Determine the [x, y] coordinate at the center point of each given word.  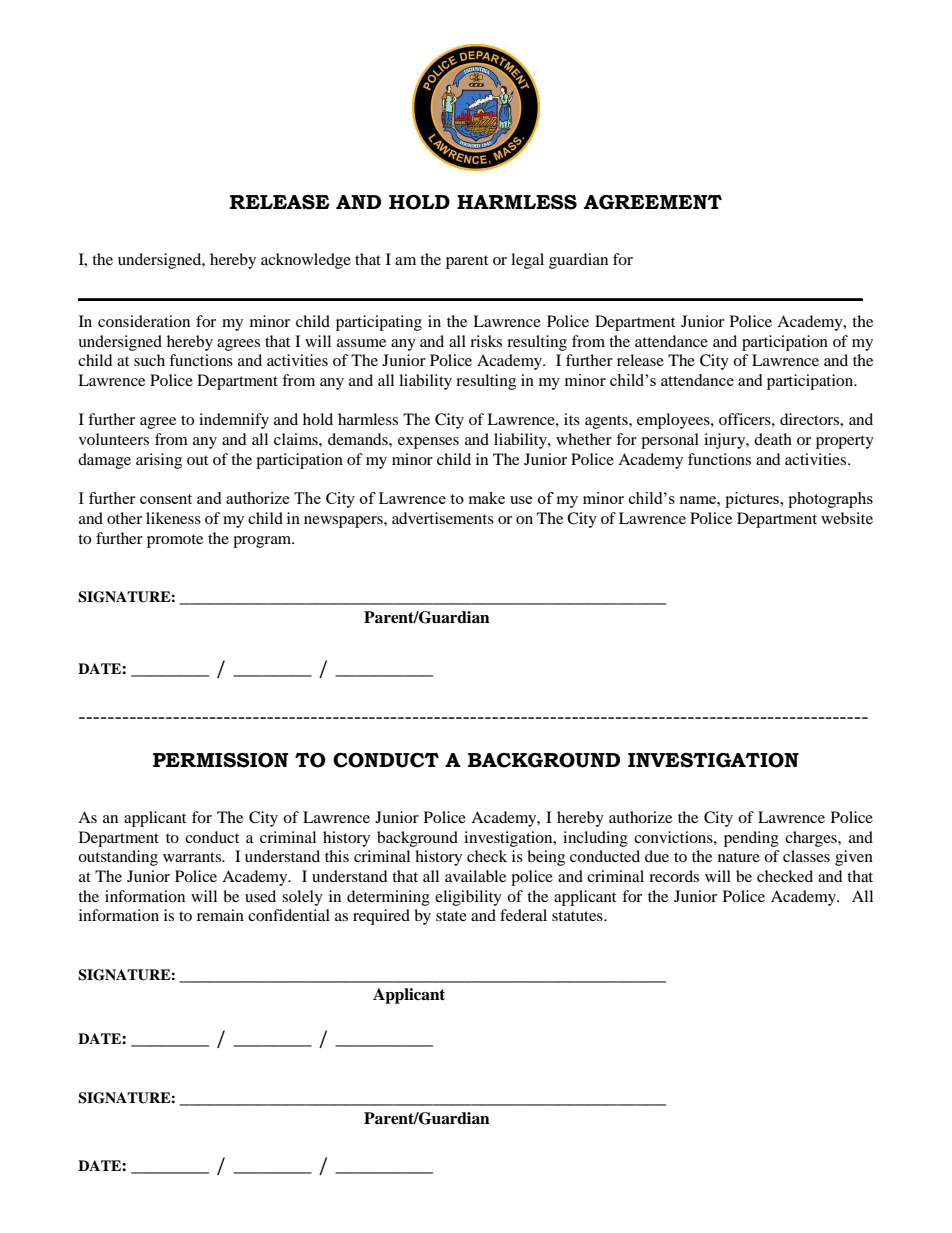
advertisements [443, 518]
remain [220, 915]
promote [175, 541]
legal [527, 261]
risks [486, 341]
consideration [144, 321]
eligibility [468, 898]
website [847, 518]
